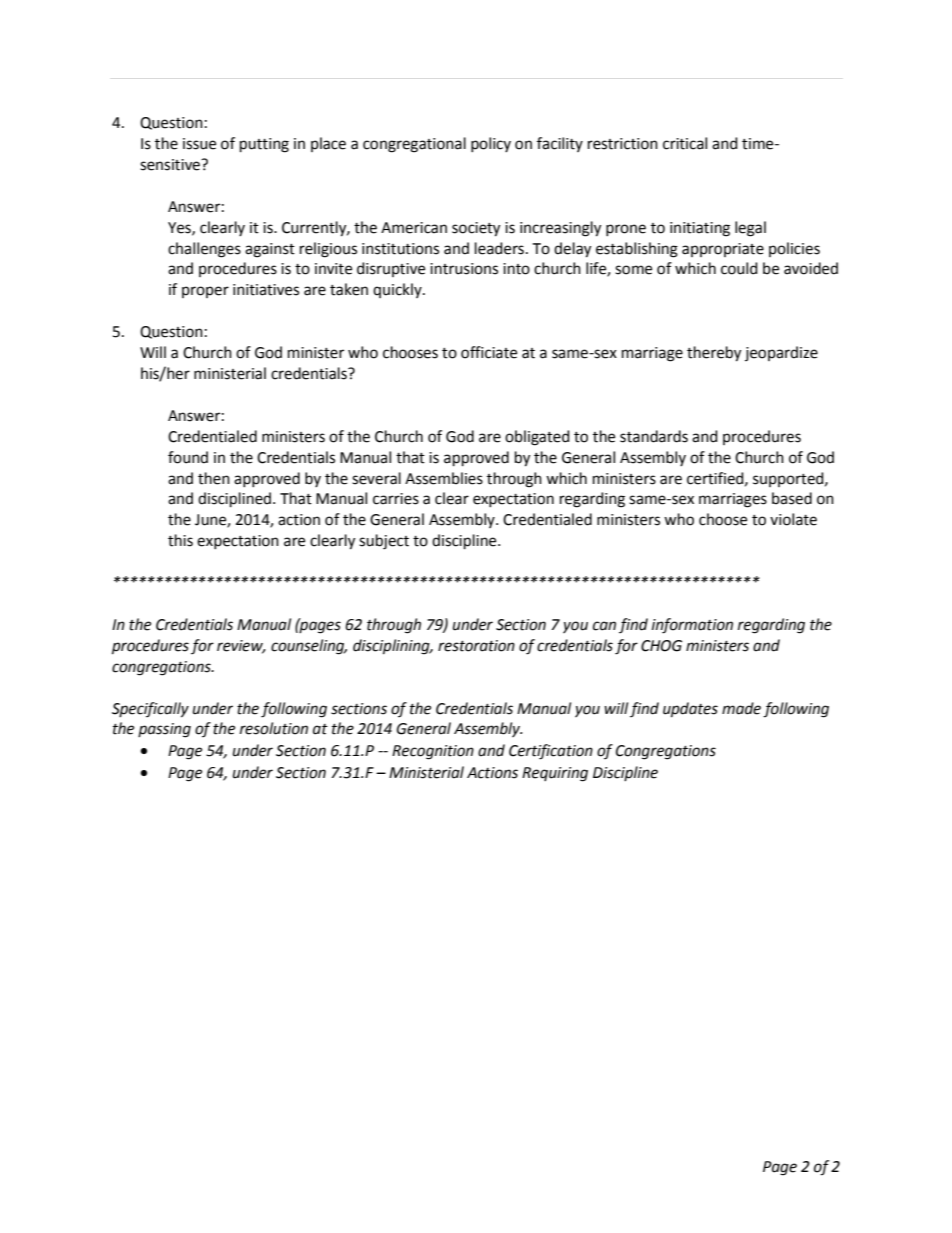 The image size is (952, 1233). I want to click on thereby, so click(714, 354).
